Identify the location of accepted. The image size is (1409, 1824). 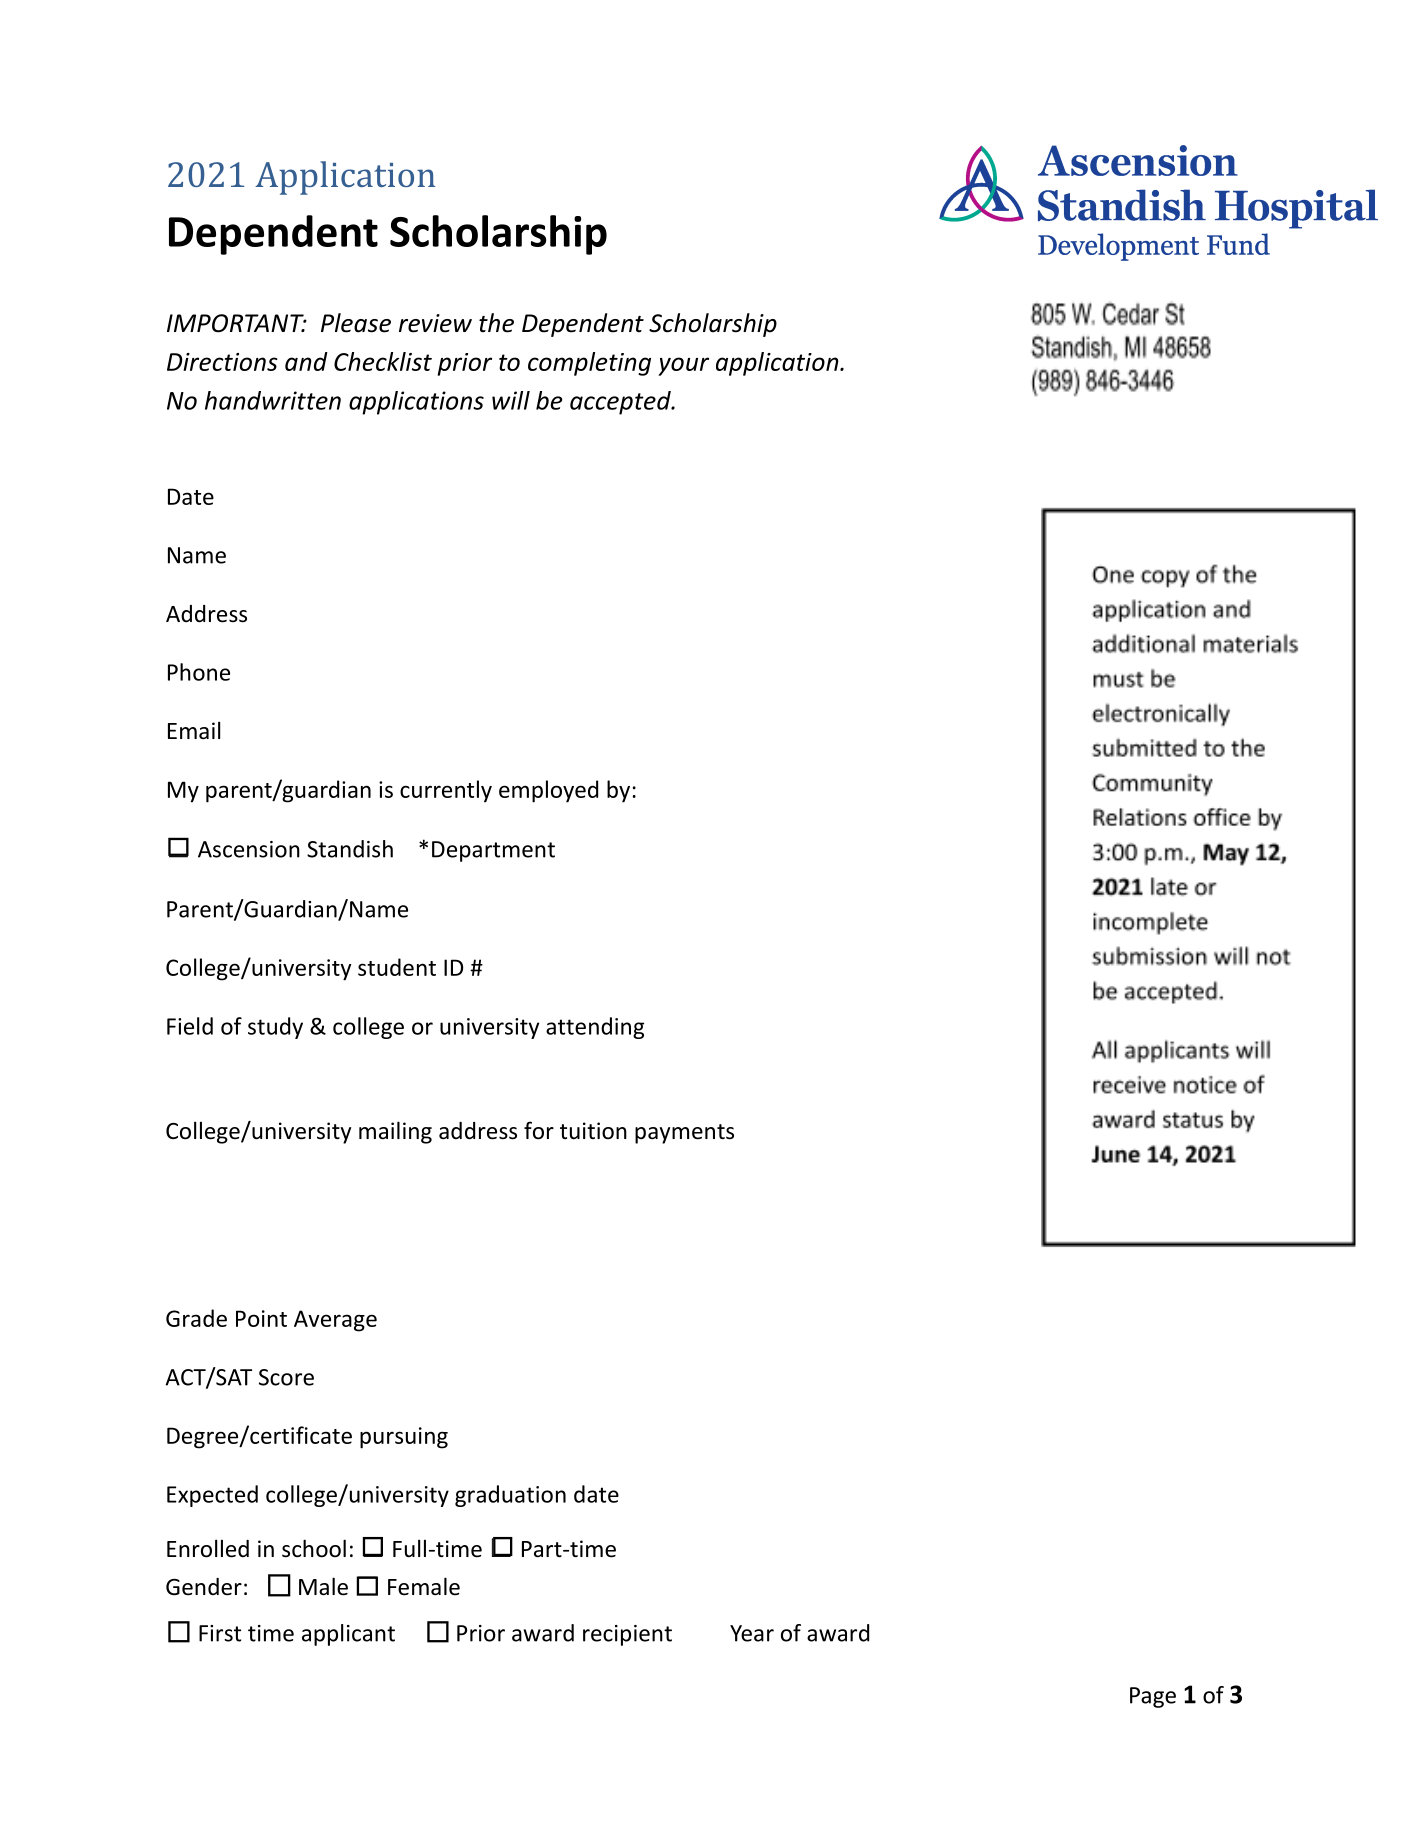
(621, 403).
